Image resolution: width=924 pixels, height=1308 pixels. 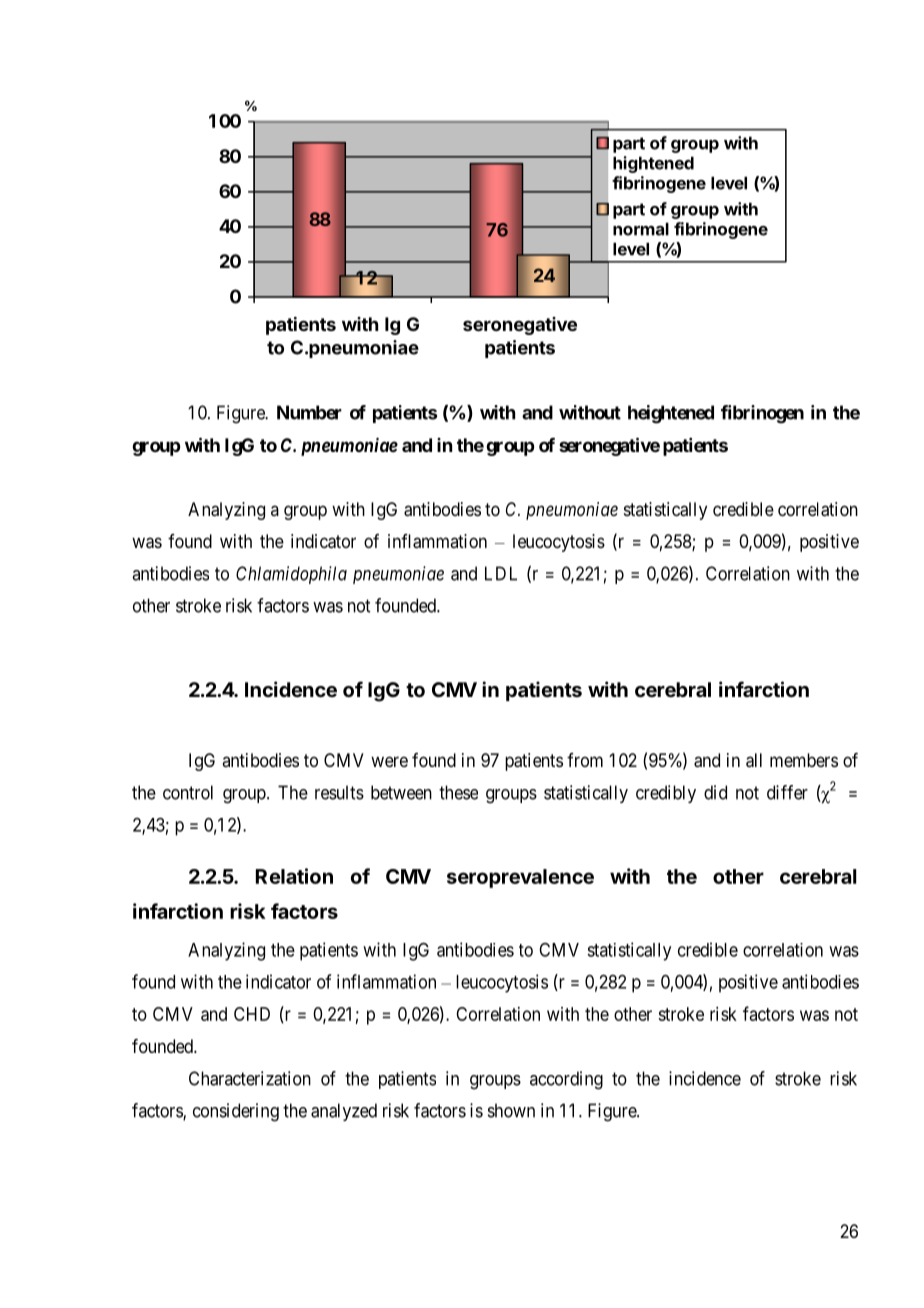 What do you see at coordinates (250, 1078) in the image?
I see `Characterization` at bounding box center [250, 1078].
